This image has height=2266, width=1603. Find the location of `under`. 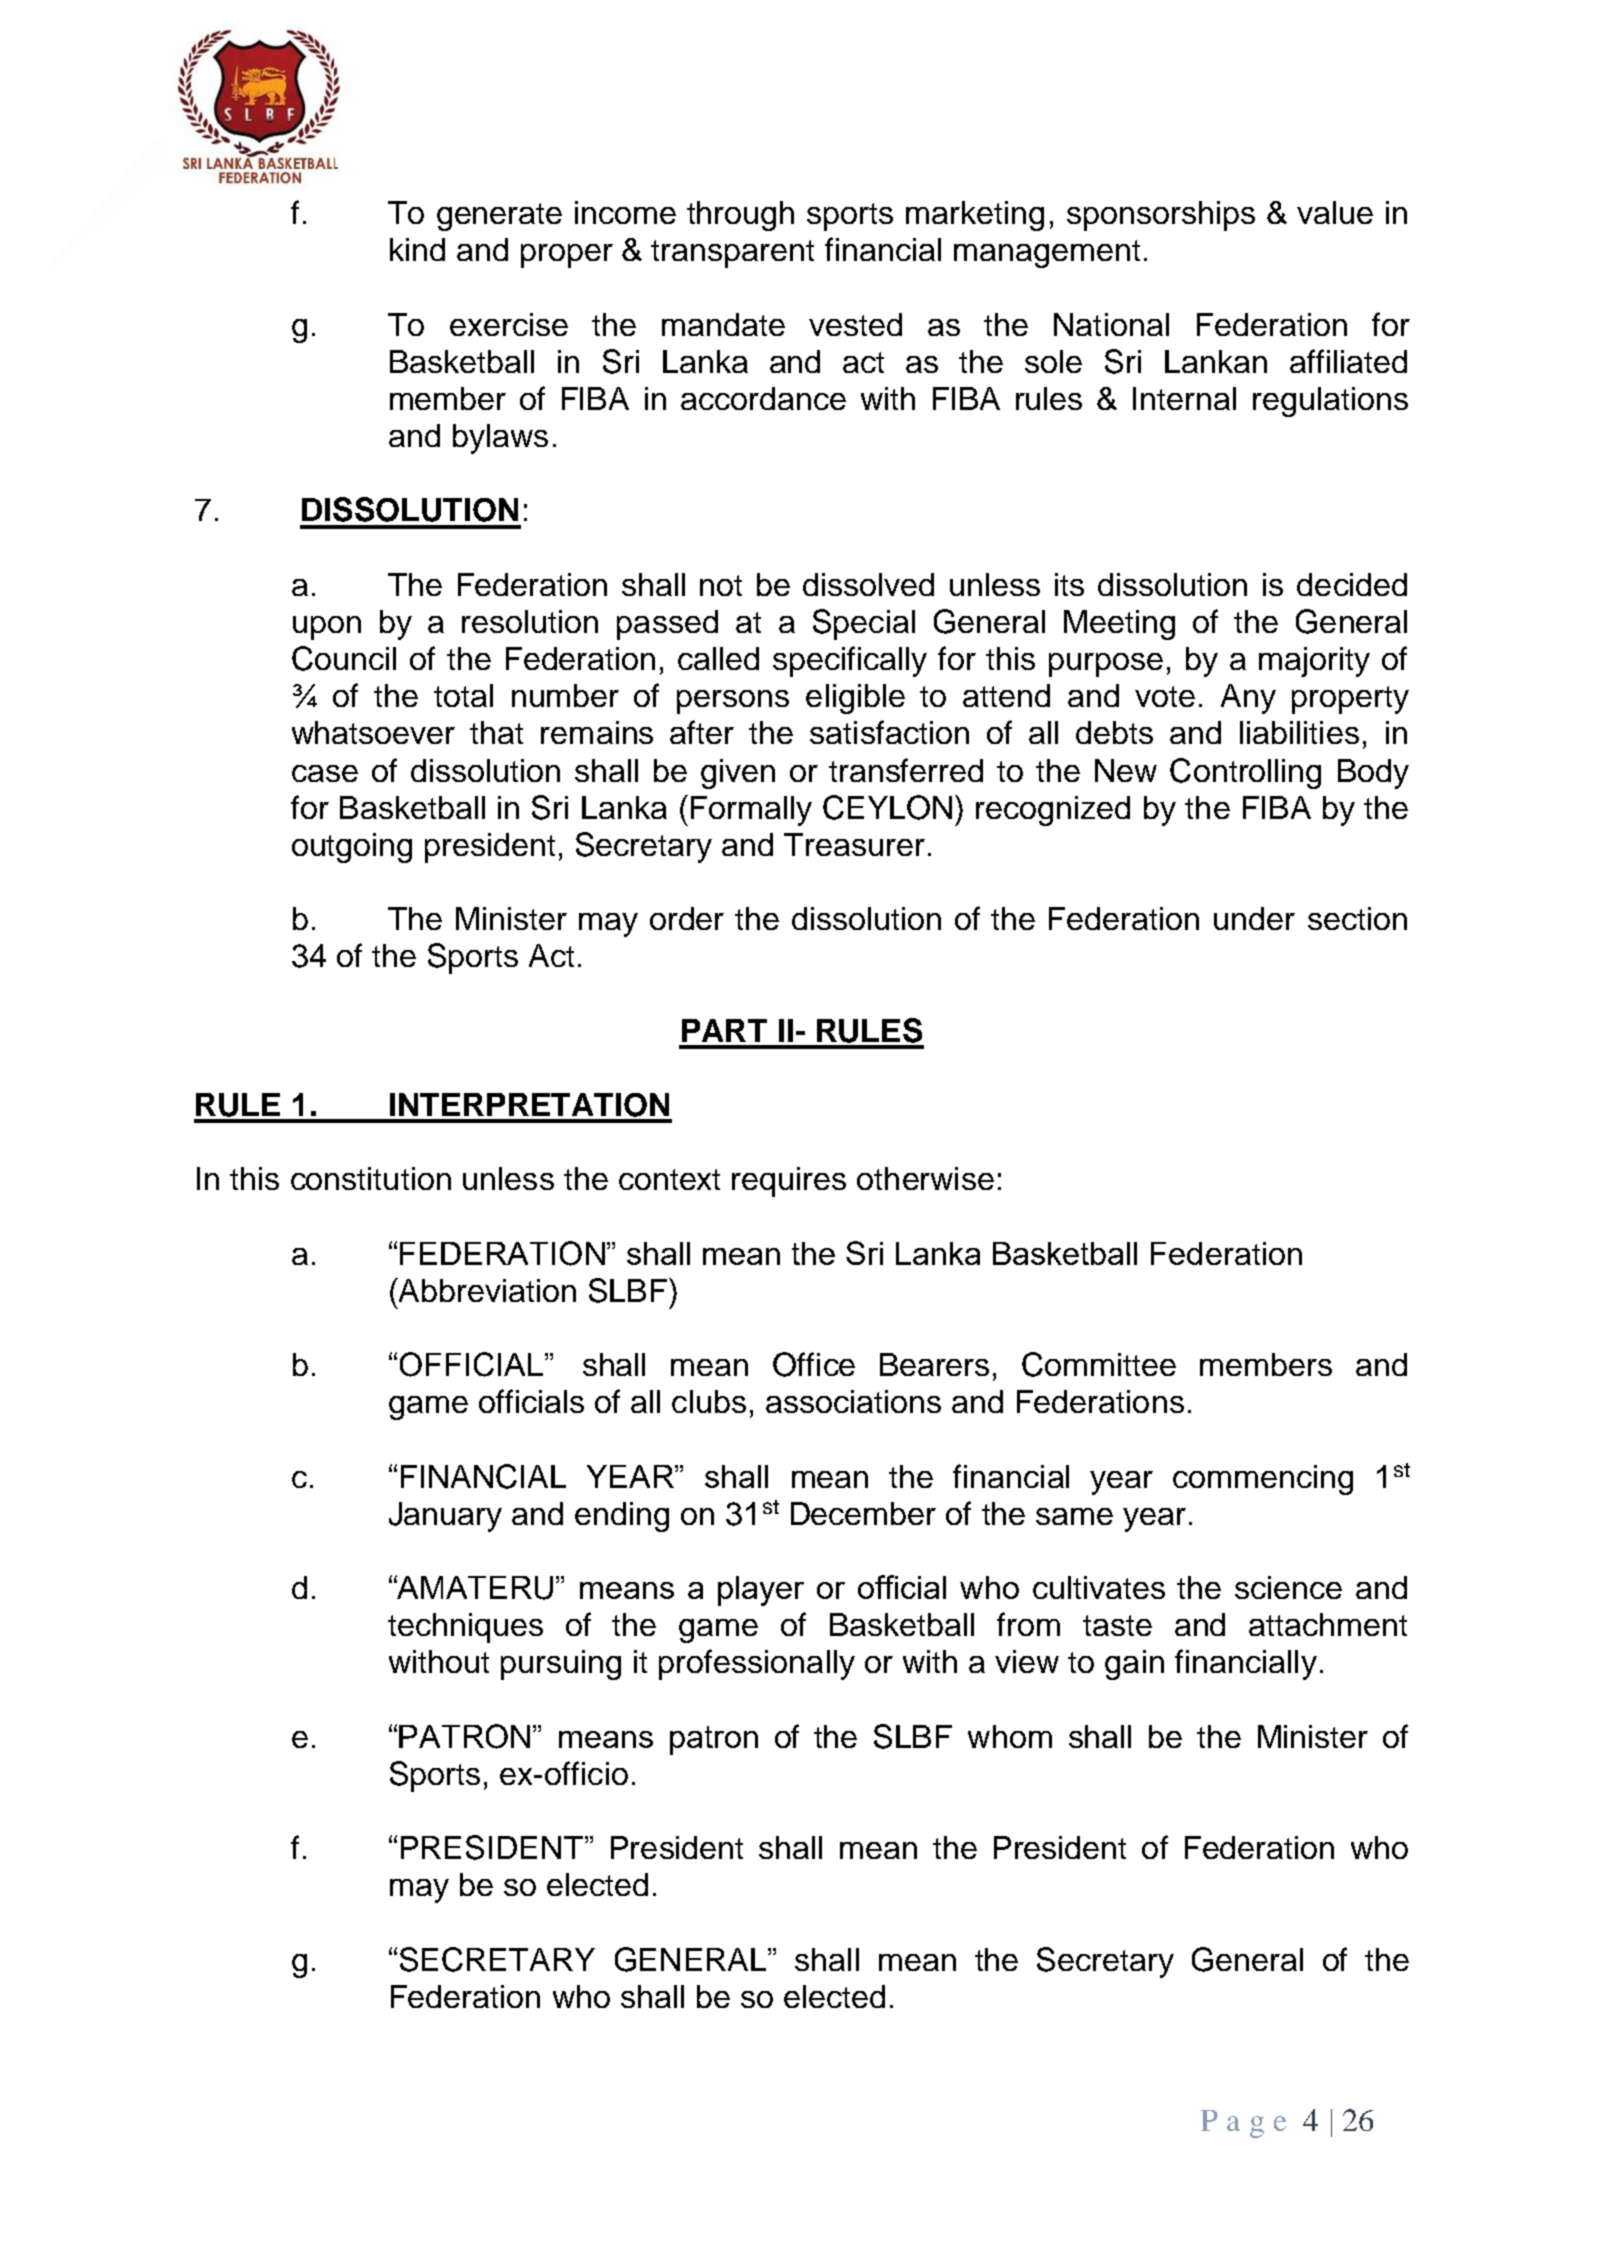

under is located at coordinates (1254, 918).
